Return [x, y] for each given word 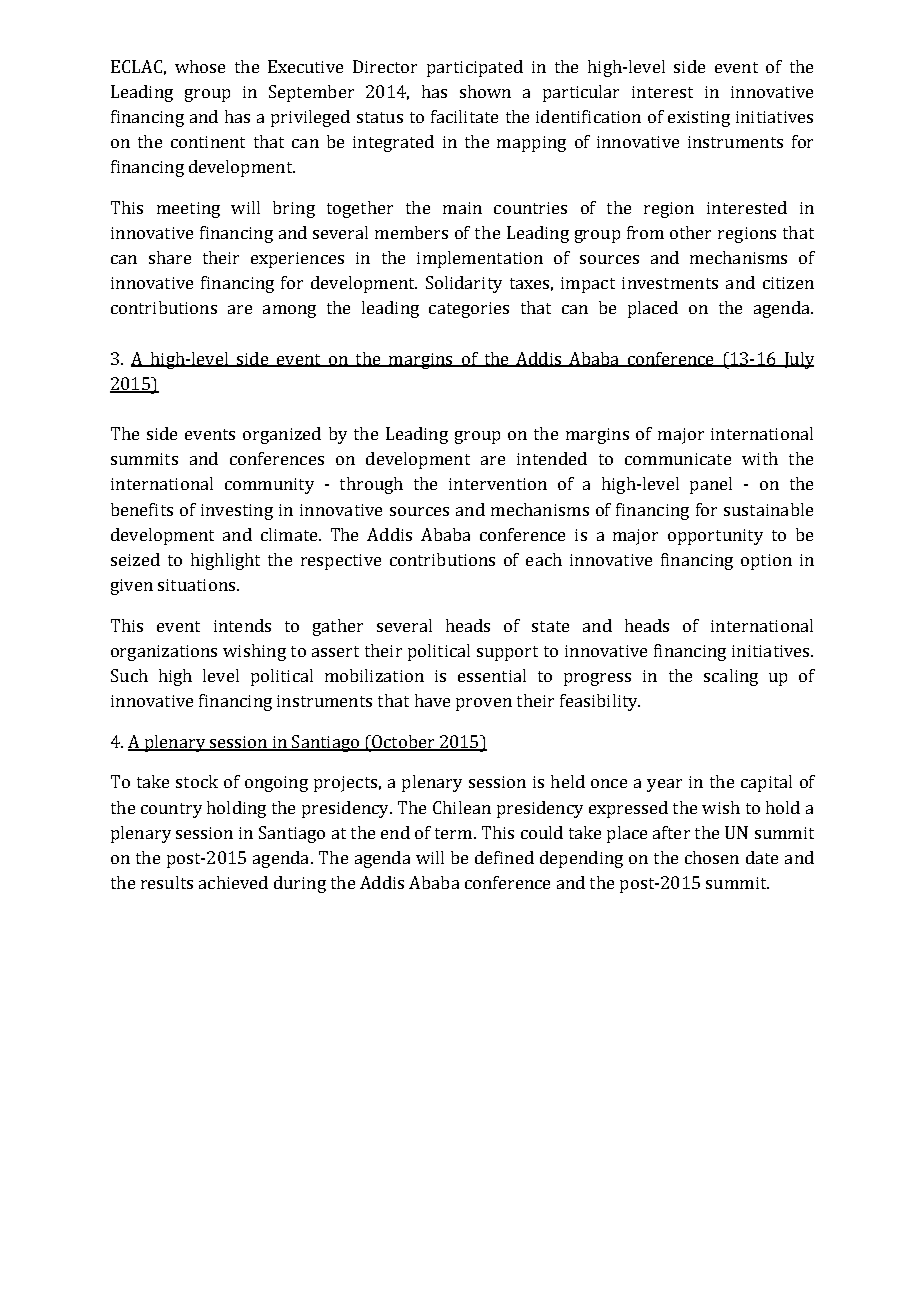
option [766, 562]
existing [699, 119]
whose [200, 66]
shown [485, 91]
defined [504, 857]
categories [469, 310]
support [507, 653]
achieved [233, 882]
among [289, 311]
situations [196, 585]
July [797, 360]
